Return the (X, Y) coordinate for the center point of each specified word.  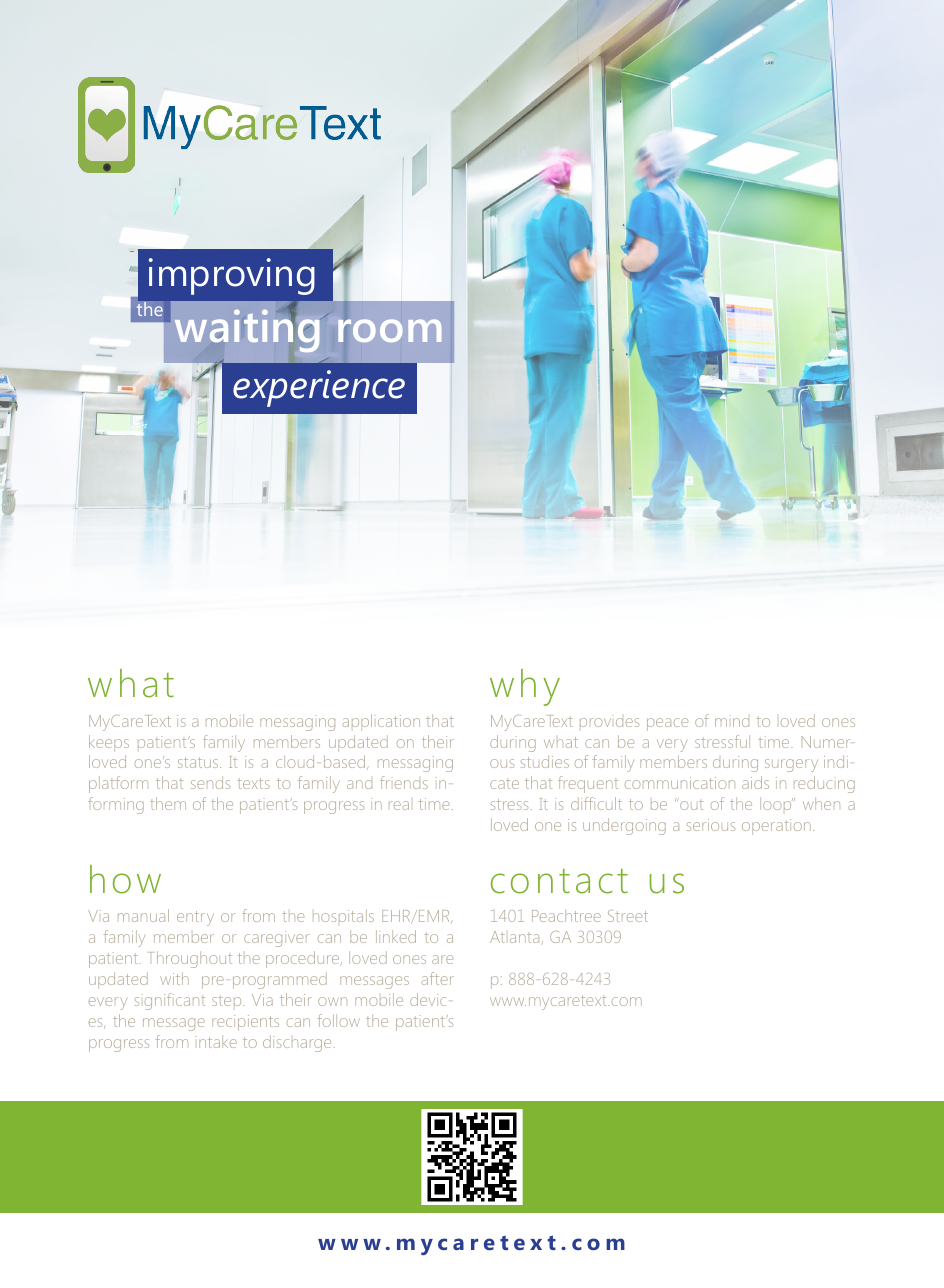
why (525, 687)
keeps (109, 743)
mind (732, 722)
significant (170, 1001)
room (389, 330)
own (332, 1001)
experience (319, 388)
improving (232, 276)
